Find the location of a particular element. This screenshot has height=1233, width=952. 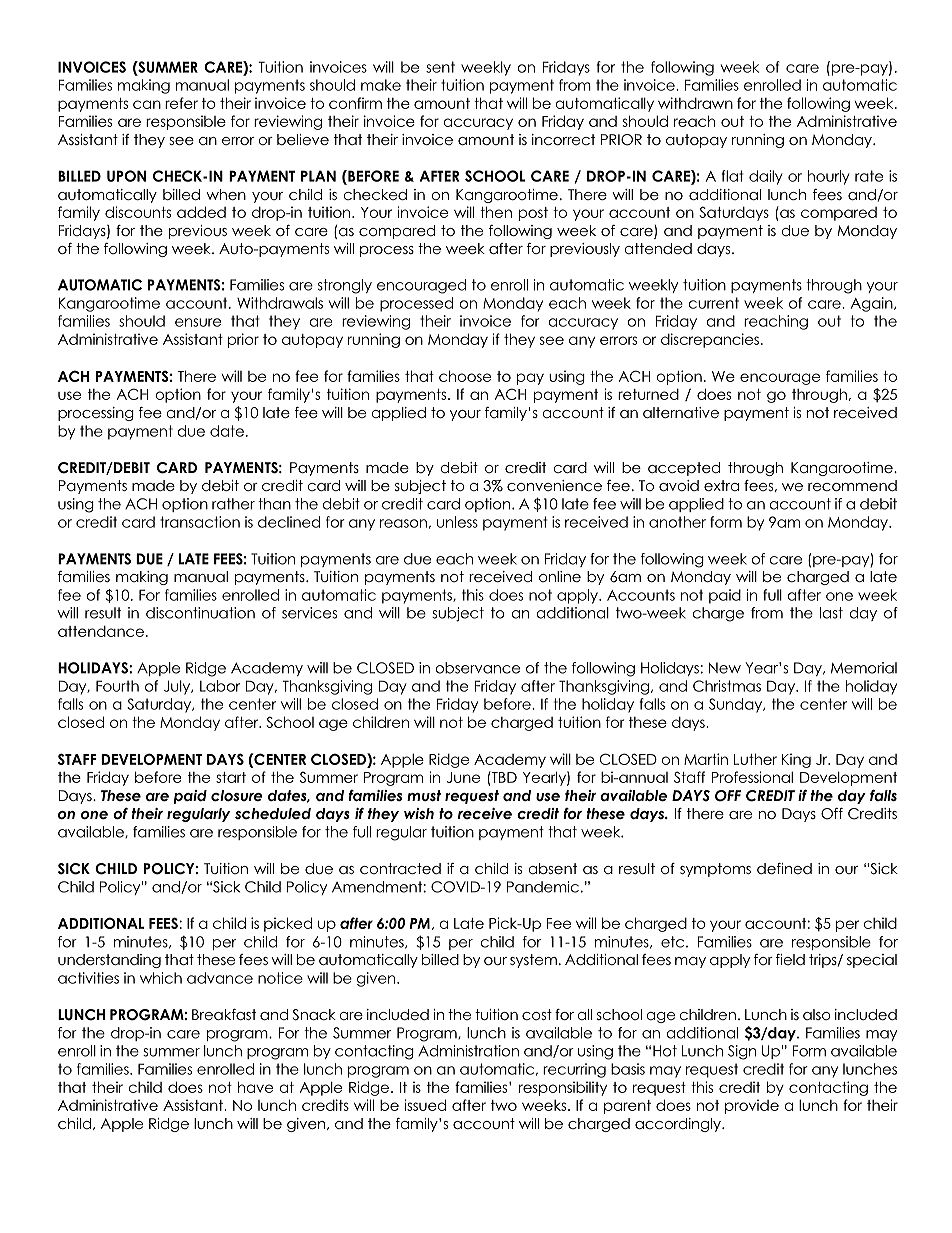

extra is located at coordinates (721, 485).
